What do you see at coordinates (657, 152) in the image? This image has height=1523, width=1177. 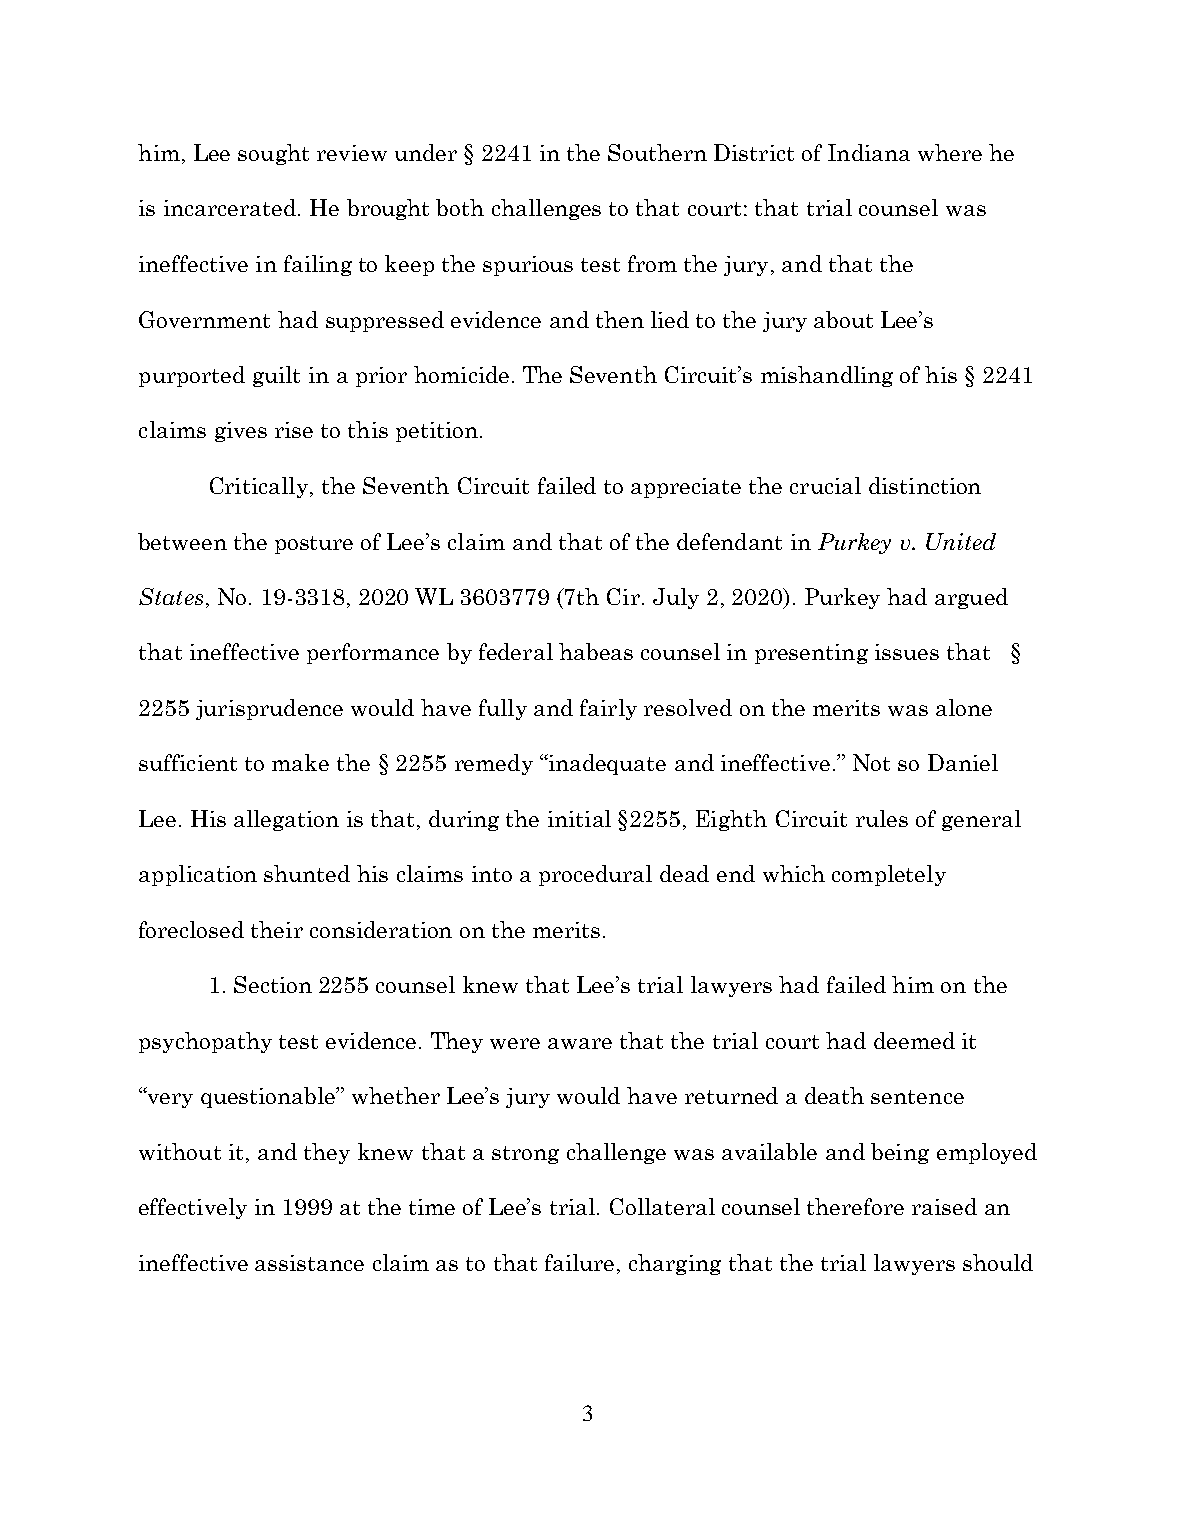 I see `Southern` at bounding box center [657, 152].
